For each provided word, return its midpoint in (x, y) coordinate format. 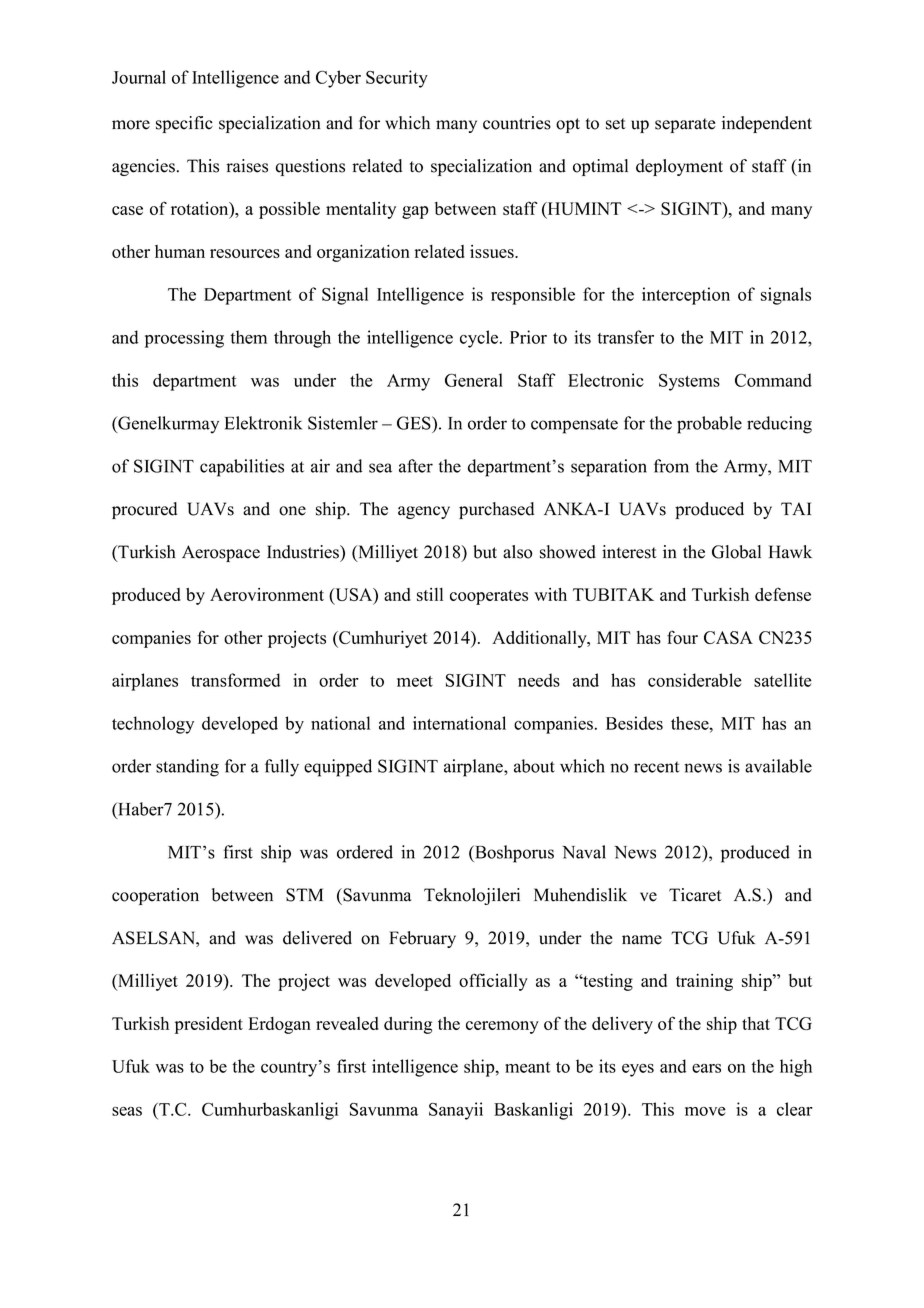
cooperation (155, 896)
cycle (480, 339)
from (671, 466)
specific (184, 124)
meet (415, 681)
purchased (496, 510)
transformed (235, 680)
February (422, 939)
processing (184, 339)
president (209, 1025)
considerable (695, 680)
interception (686, 296)
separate (685, 125)
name (642, 940)
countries (517, 123)
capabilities (242, 468)
